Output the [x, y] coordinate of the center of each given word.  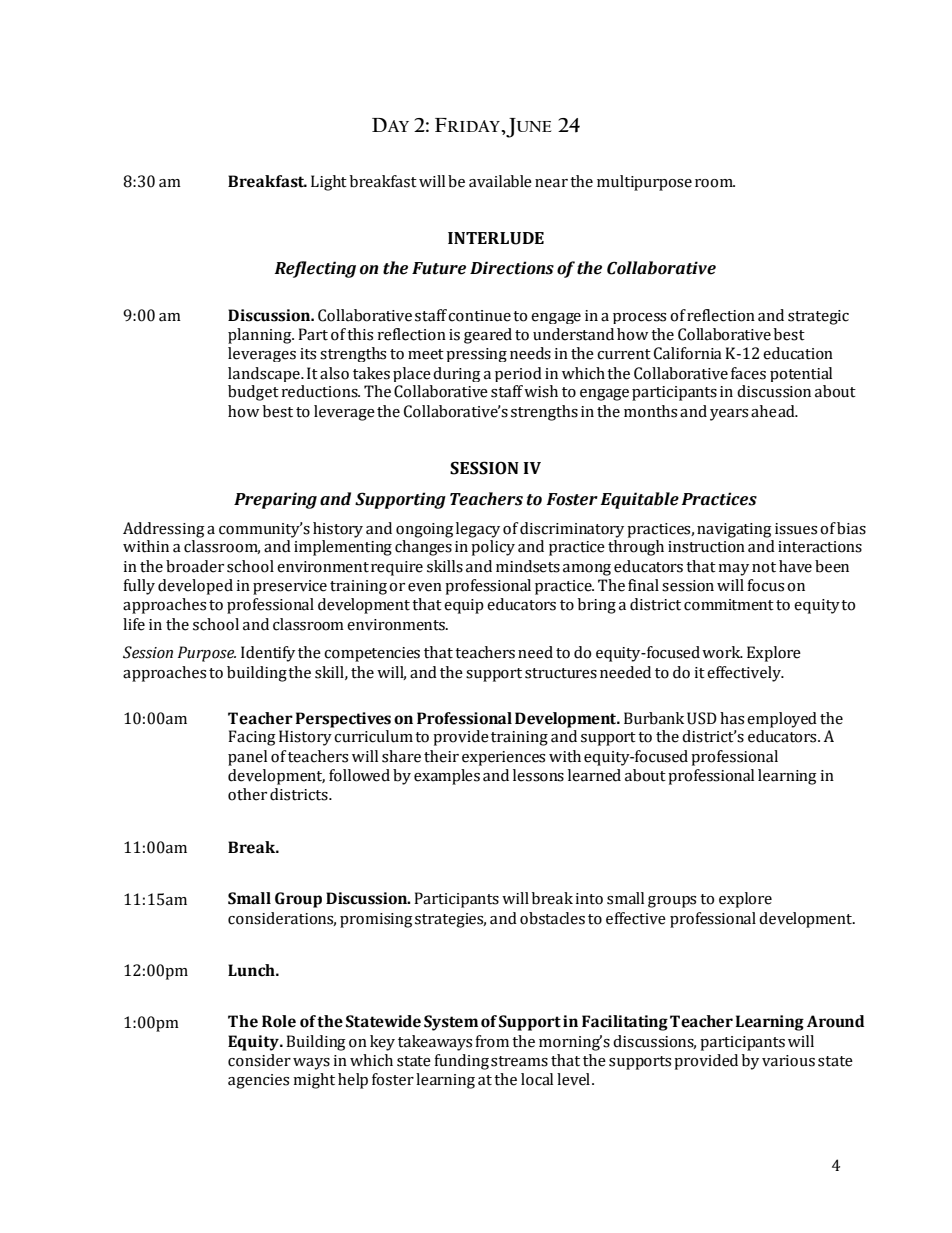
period [518, 374]
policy [493, 548]
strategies [450, 920]
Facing [252, 738]
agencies [258, 1081]
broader [195, 566]
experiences [503, 758]
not [764, 567]
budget [253, 393]
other [247, 794]
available [500, 181]
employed [782, 720]
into [589, 899]
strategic [818, 317]
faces [748, 373]
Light [329, 183]
